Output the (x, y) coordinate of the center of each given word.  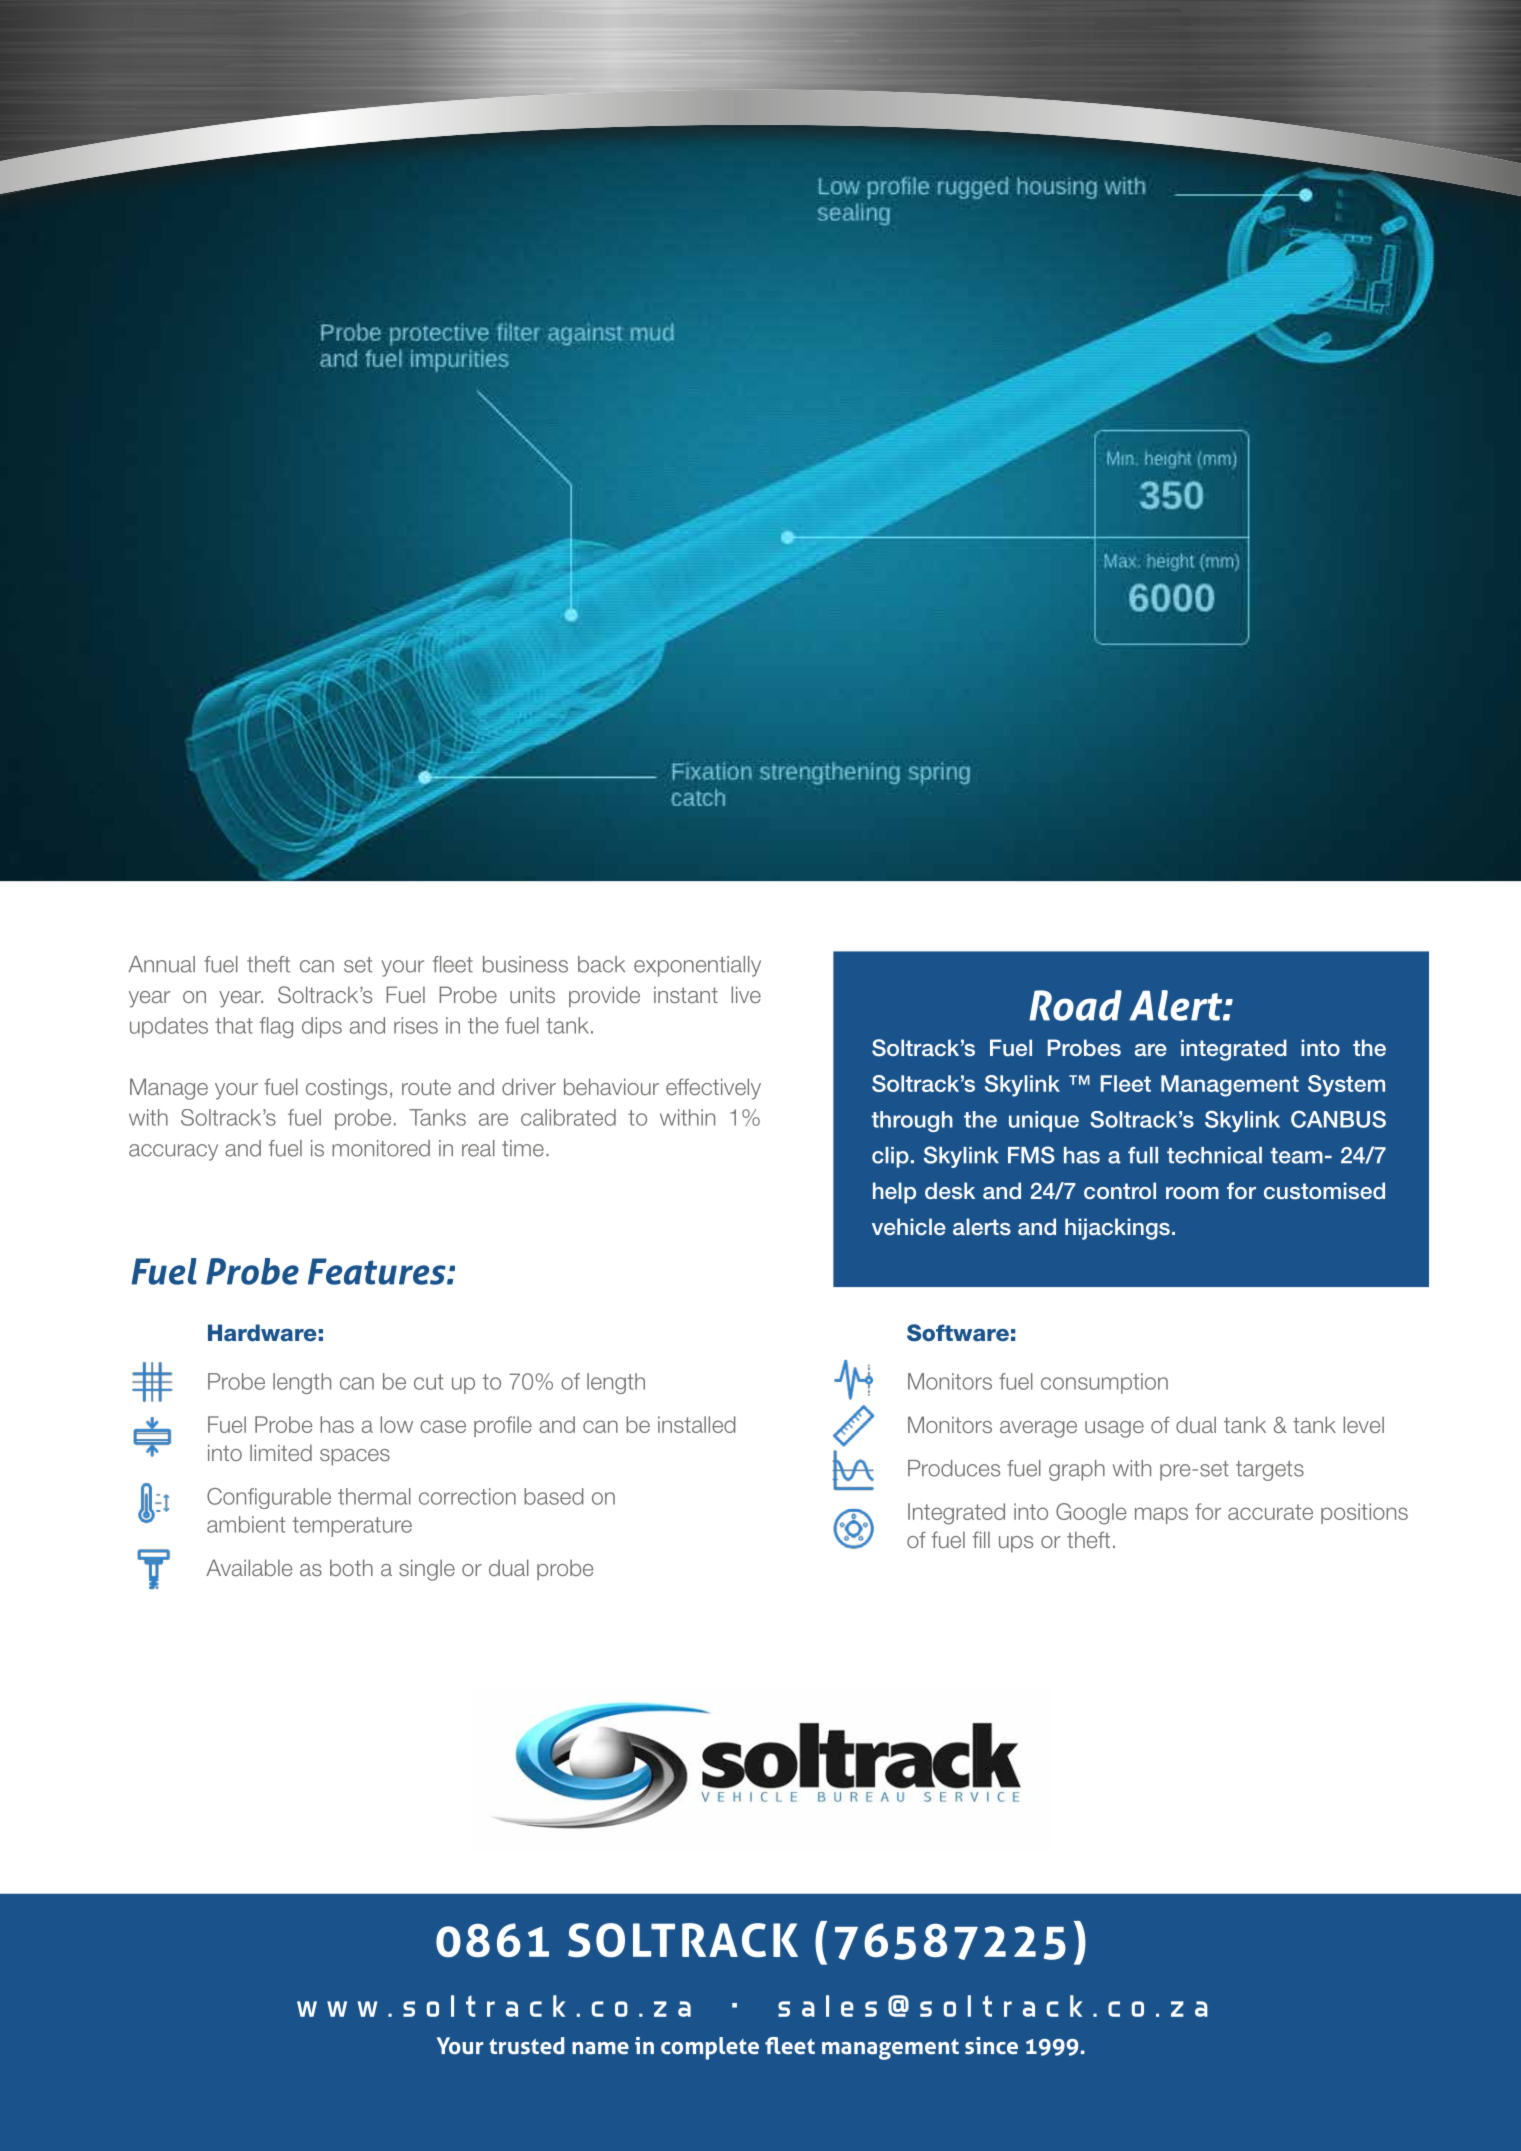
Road (1075, 1005)
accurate (1270, 1512)
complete (710, 2048)
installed (696, 1424)
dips (322, 1027)
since (991, 2045)
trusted (526, 2045)
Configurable (269, 1498)
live (746, 994)
